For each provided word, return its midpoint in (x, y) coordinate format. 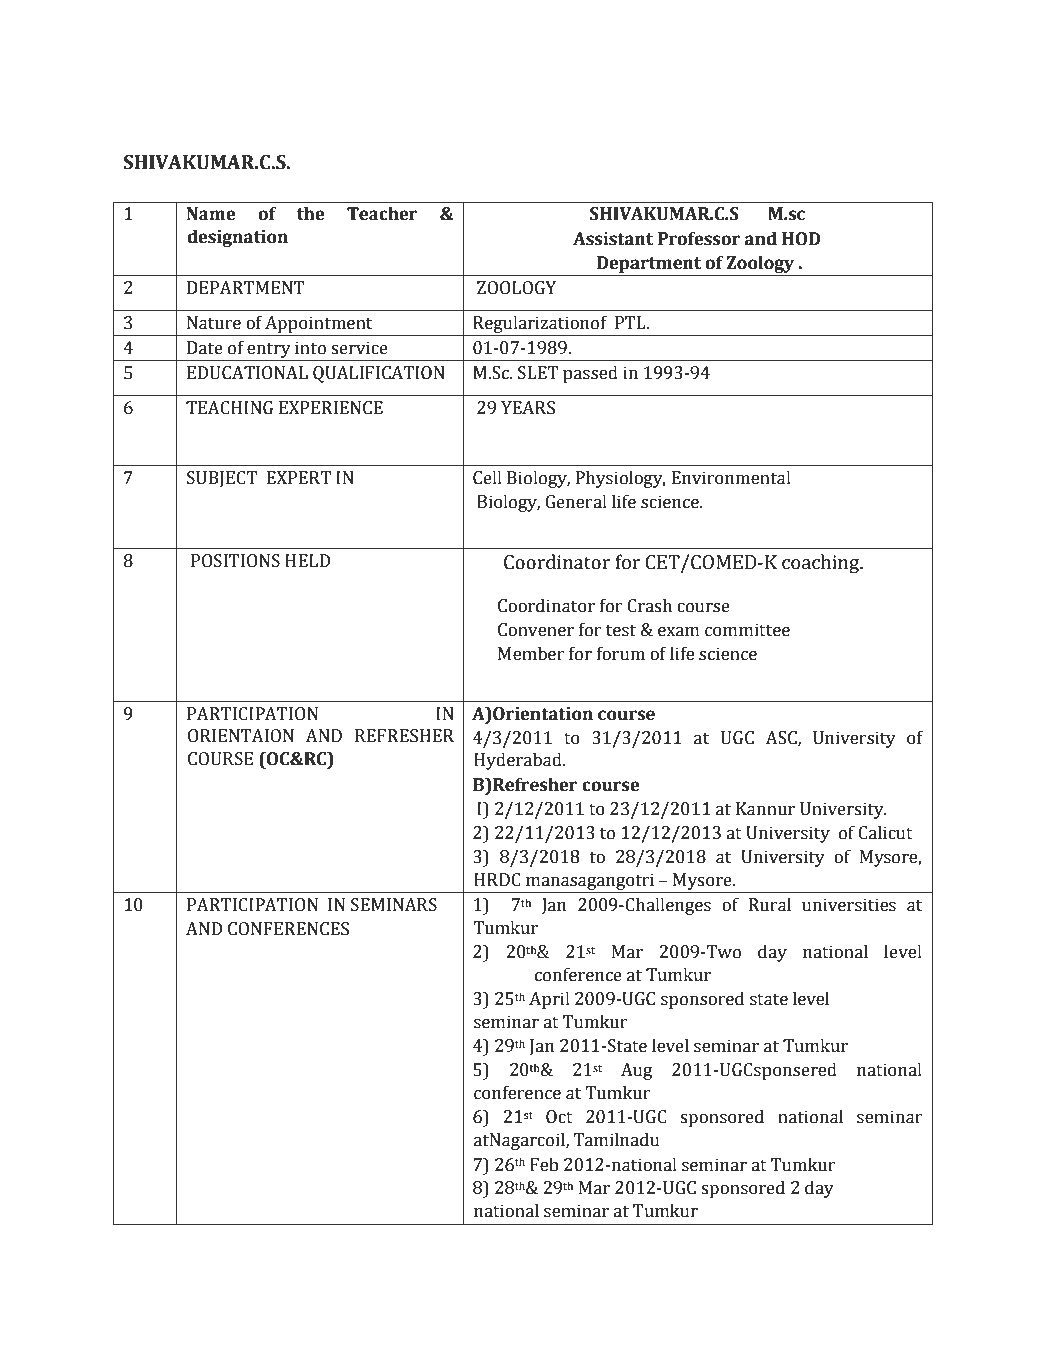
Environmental (731, 477)
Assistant (613, 239)
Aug (637, 1071)
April (549, 1000)
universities (849, 905)
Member (531, 653)
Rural (770, 904)
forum (621, 653)
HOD (801, 239)
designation (237, 238)
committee (747, 630)
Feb (544, 1164)
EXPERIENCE (331, 408)
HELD (307, 560)
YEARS (528, 408)
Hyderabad (519, 761)
